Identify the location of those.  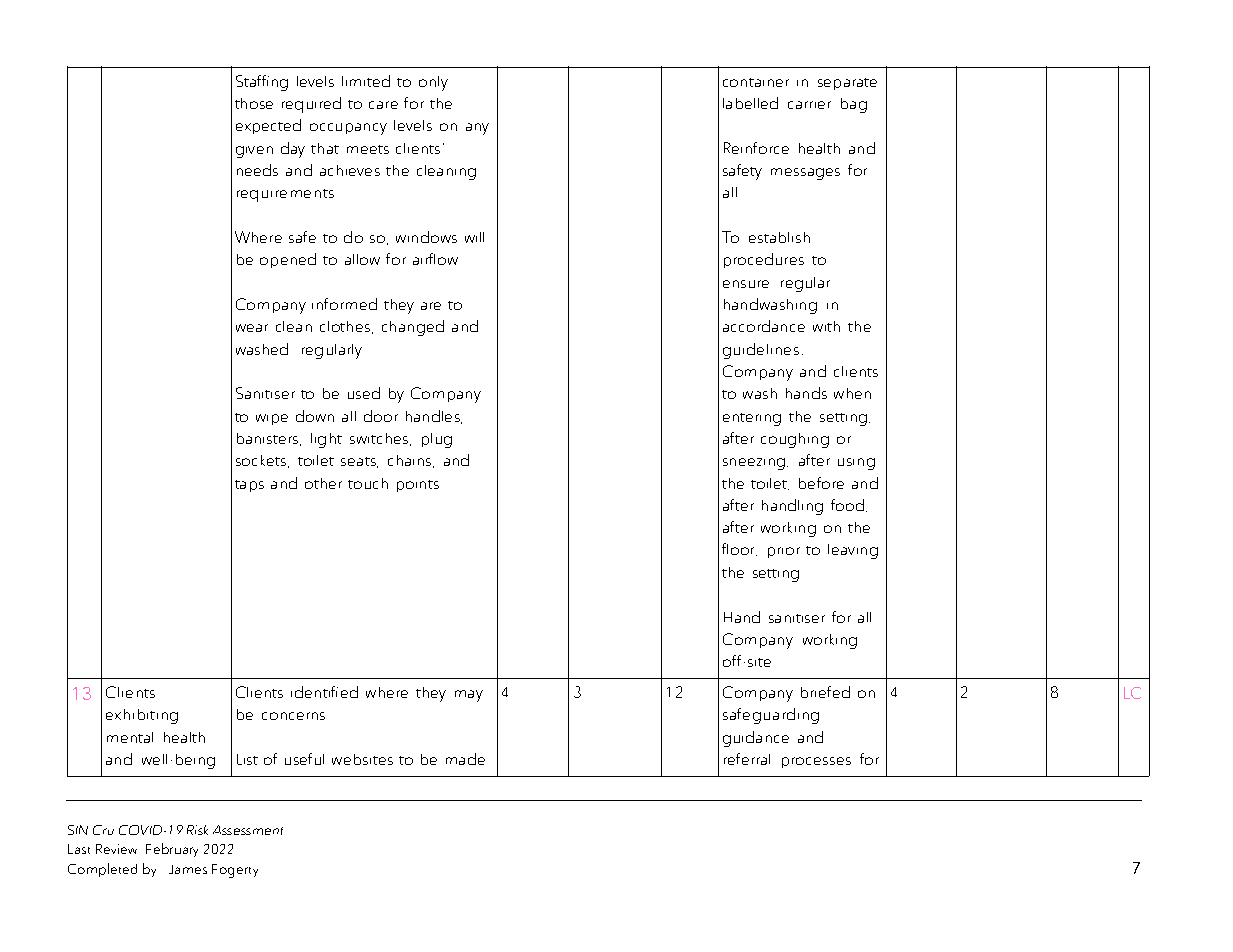
(254, 103).
